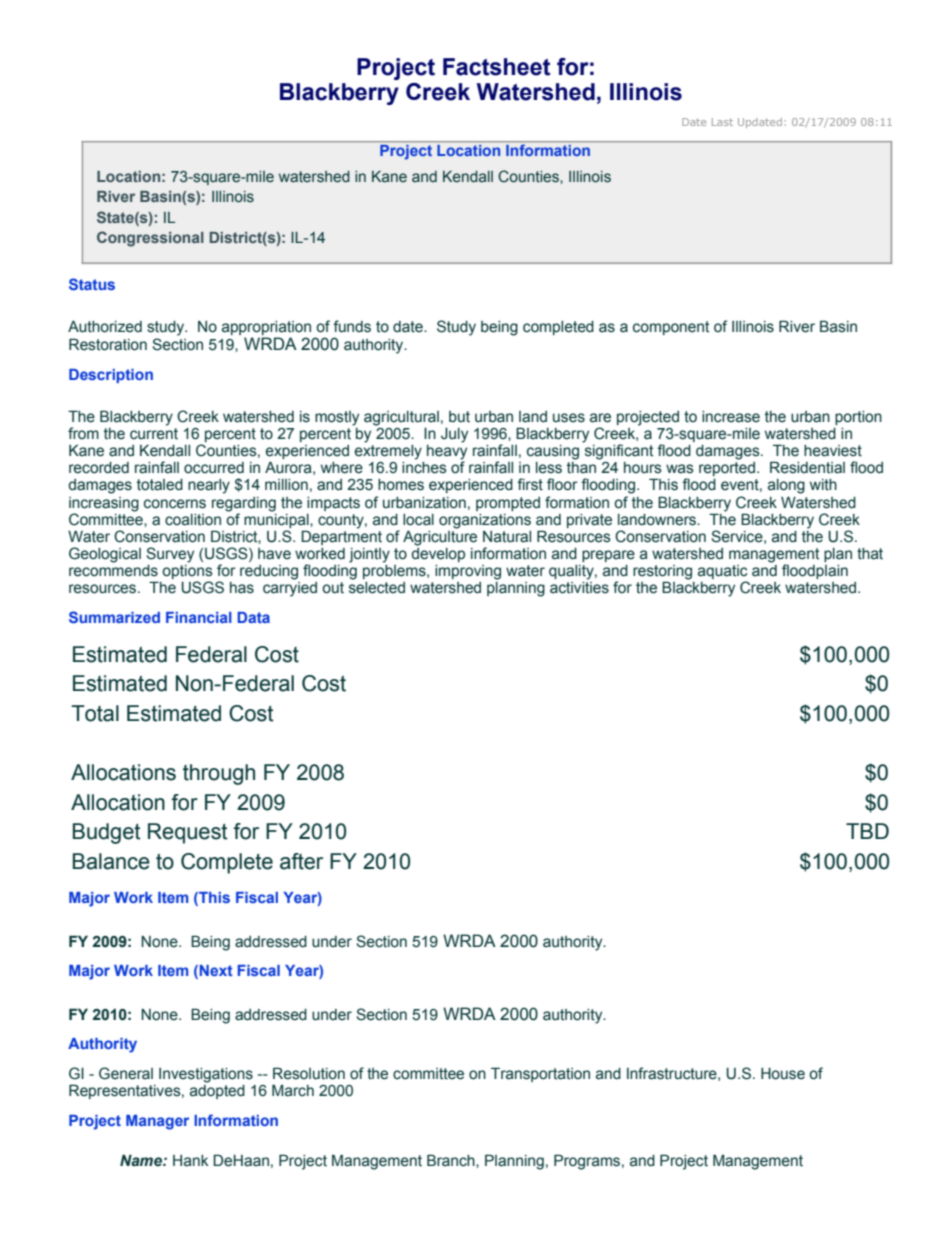 This image has width=952, height=1233. Describe the element at coordinates (723, 573) in the image. I see `aquatic` at that location.
